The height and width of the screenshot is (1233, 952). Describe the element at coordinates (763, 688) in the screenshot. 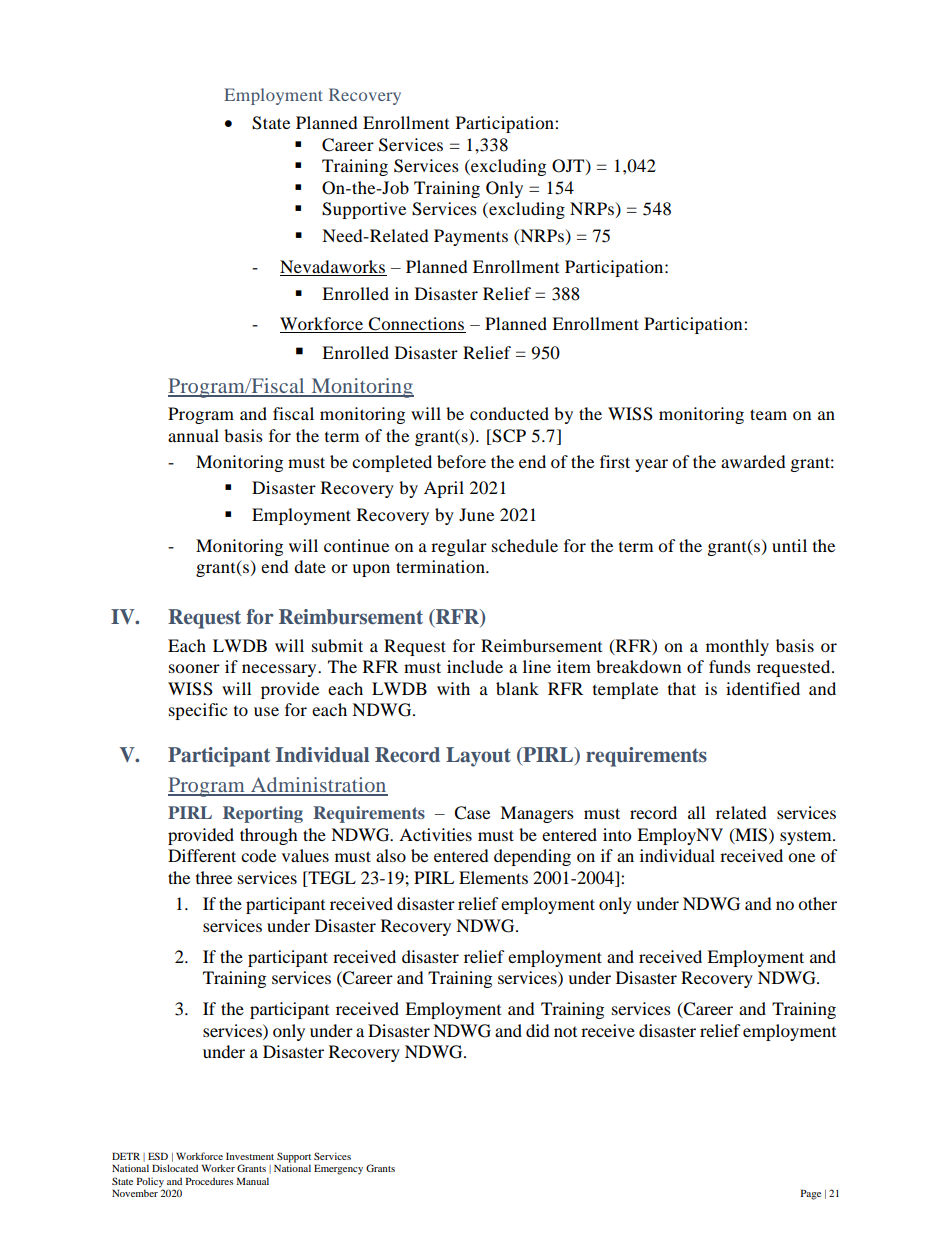

I see `identified` at that location.
